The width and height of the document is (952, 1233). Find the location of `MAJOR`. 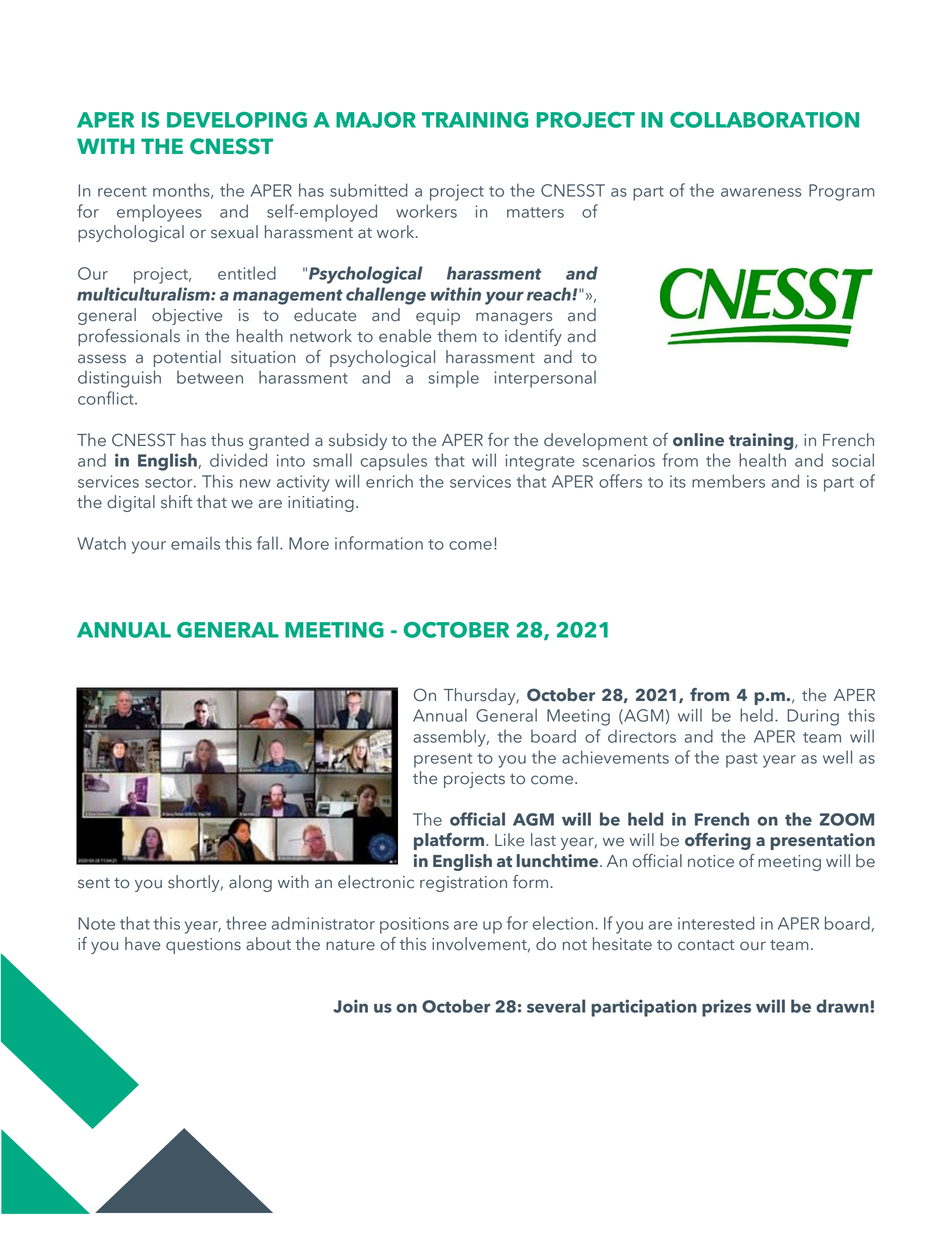

MAJOR is located at coordinates (376, 120).
